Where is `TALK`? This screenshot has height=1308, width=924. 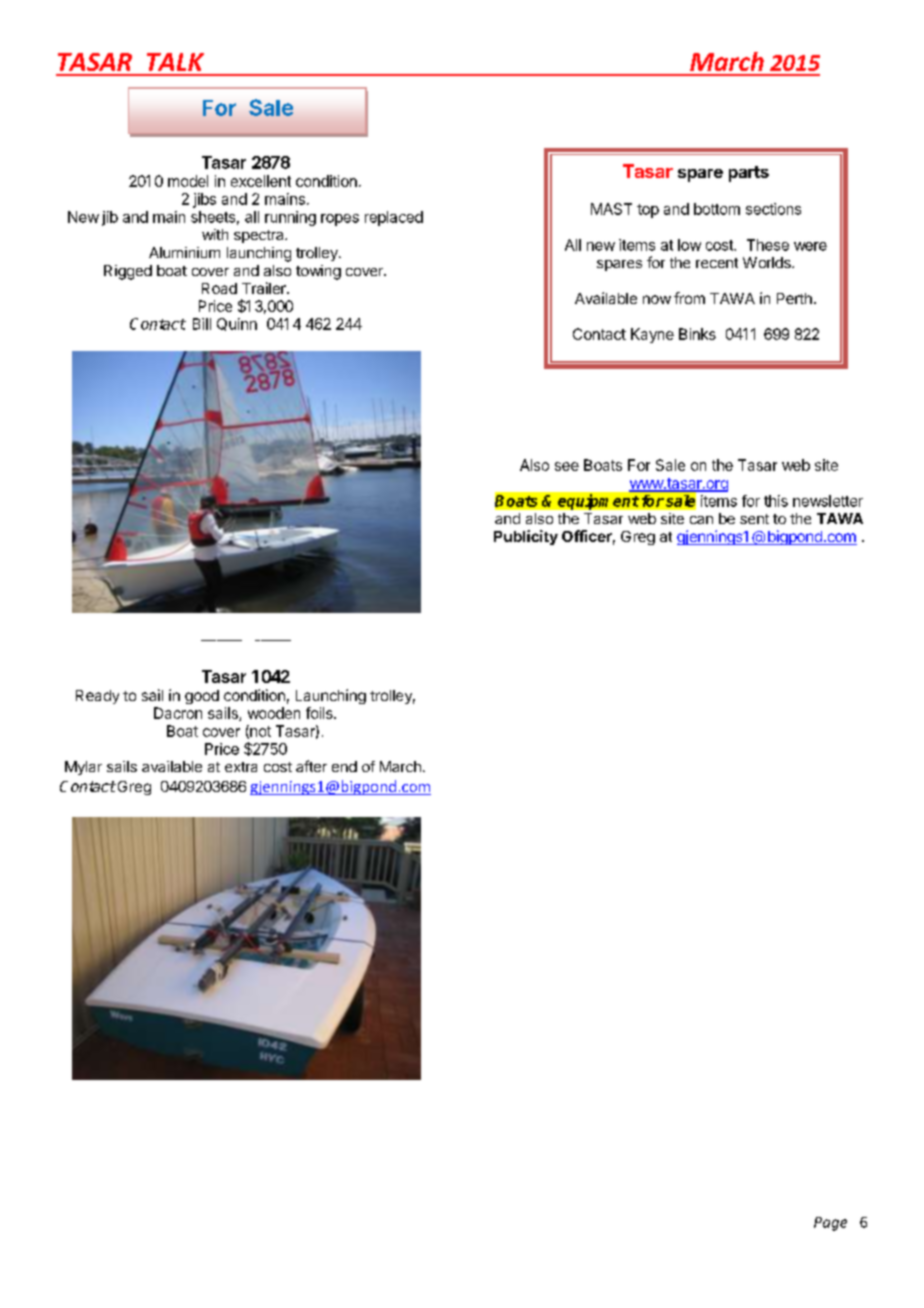
TALK is located at coordinates (175, 62).
